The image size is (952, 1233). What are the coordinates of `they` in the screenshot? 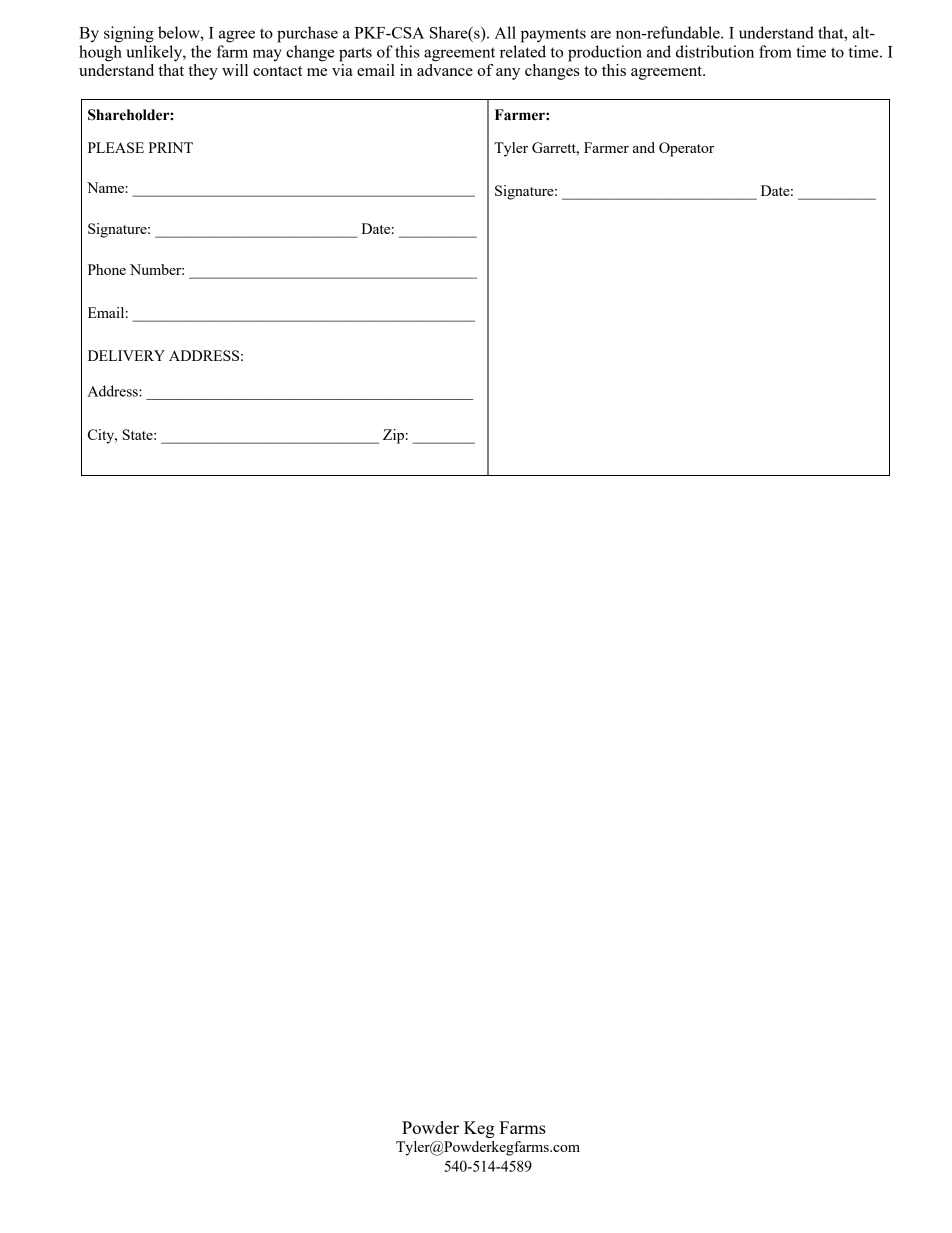 It's located at (203, 72).
